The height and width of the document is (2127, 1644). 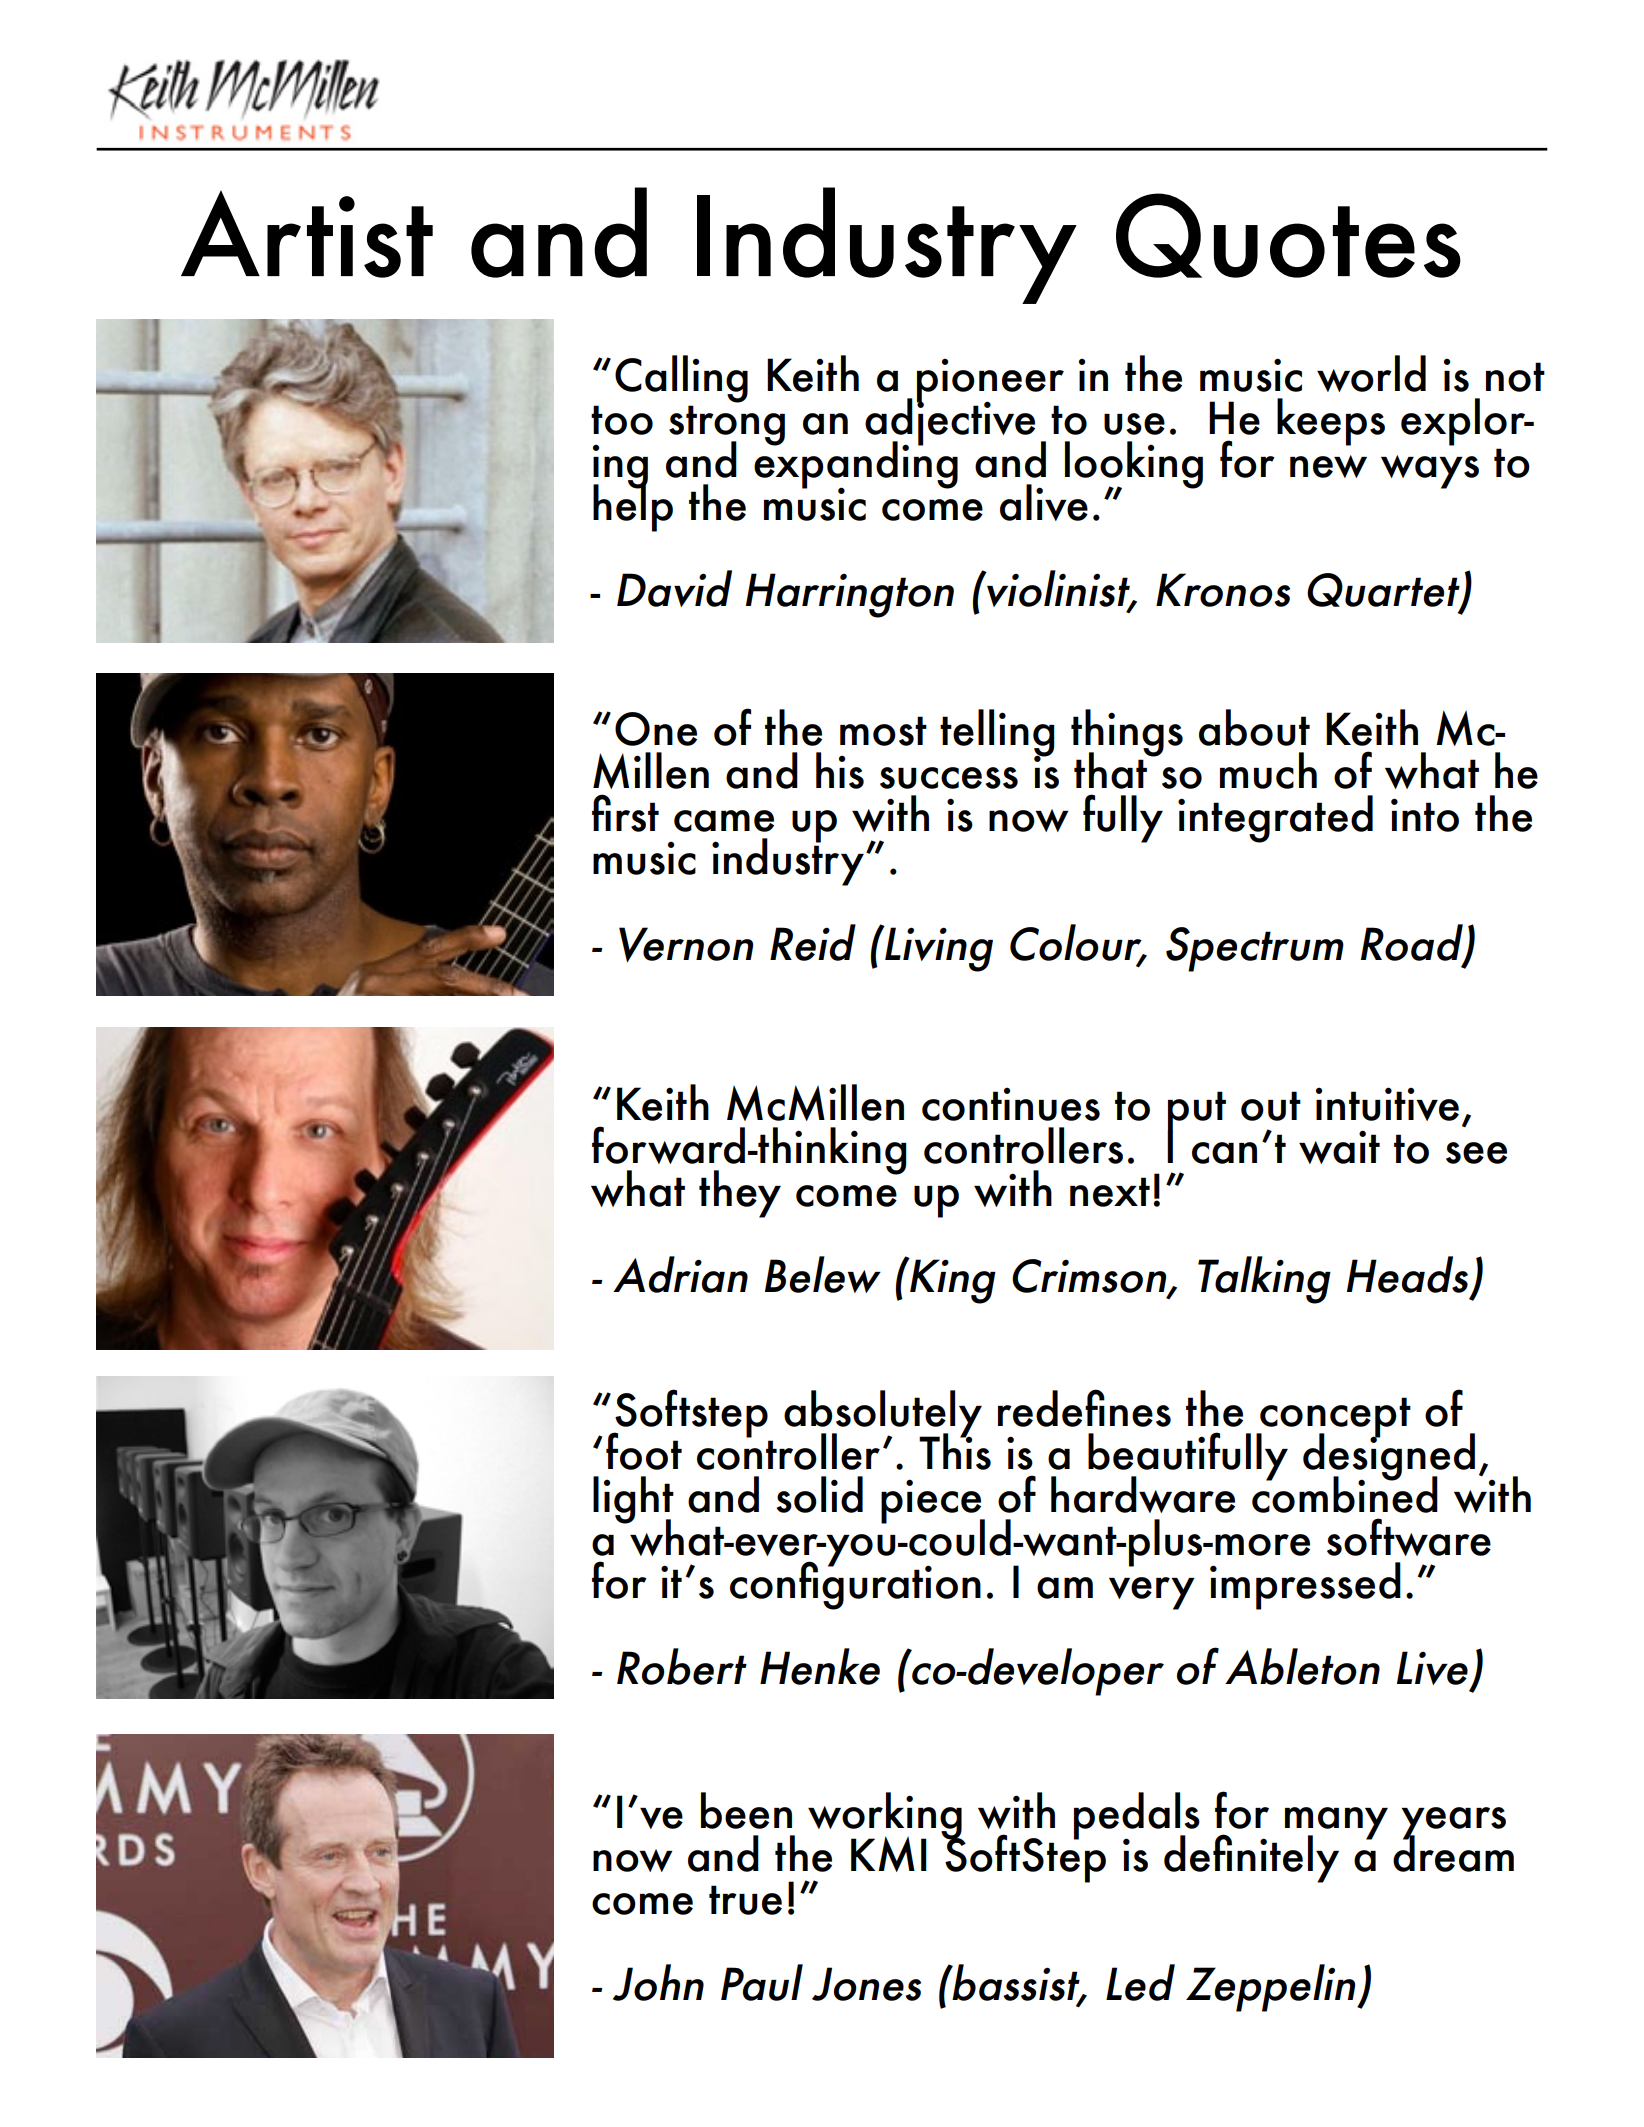 What do you see at coordinates (1288, 235) in the document?
I see `Quotes` at bounding box center [1288, 235].
